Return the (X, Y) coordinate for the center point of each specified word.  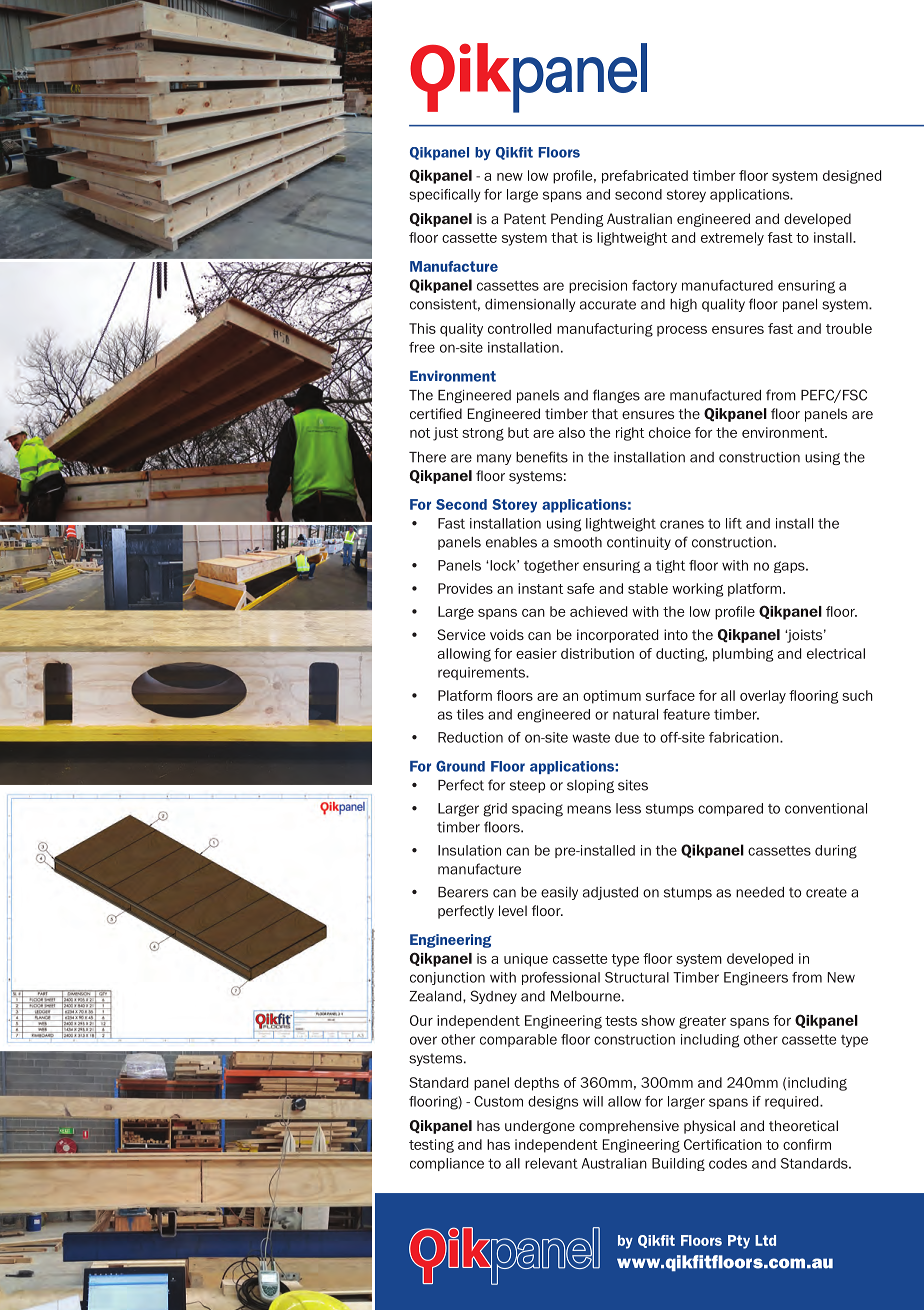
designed (852, 177)
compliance (447, 1164)
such (857, 695)
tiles (470, 714)
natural (635, 714)
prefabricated (645, 177)
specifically (445, 195)
